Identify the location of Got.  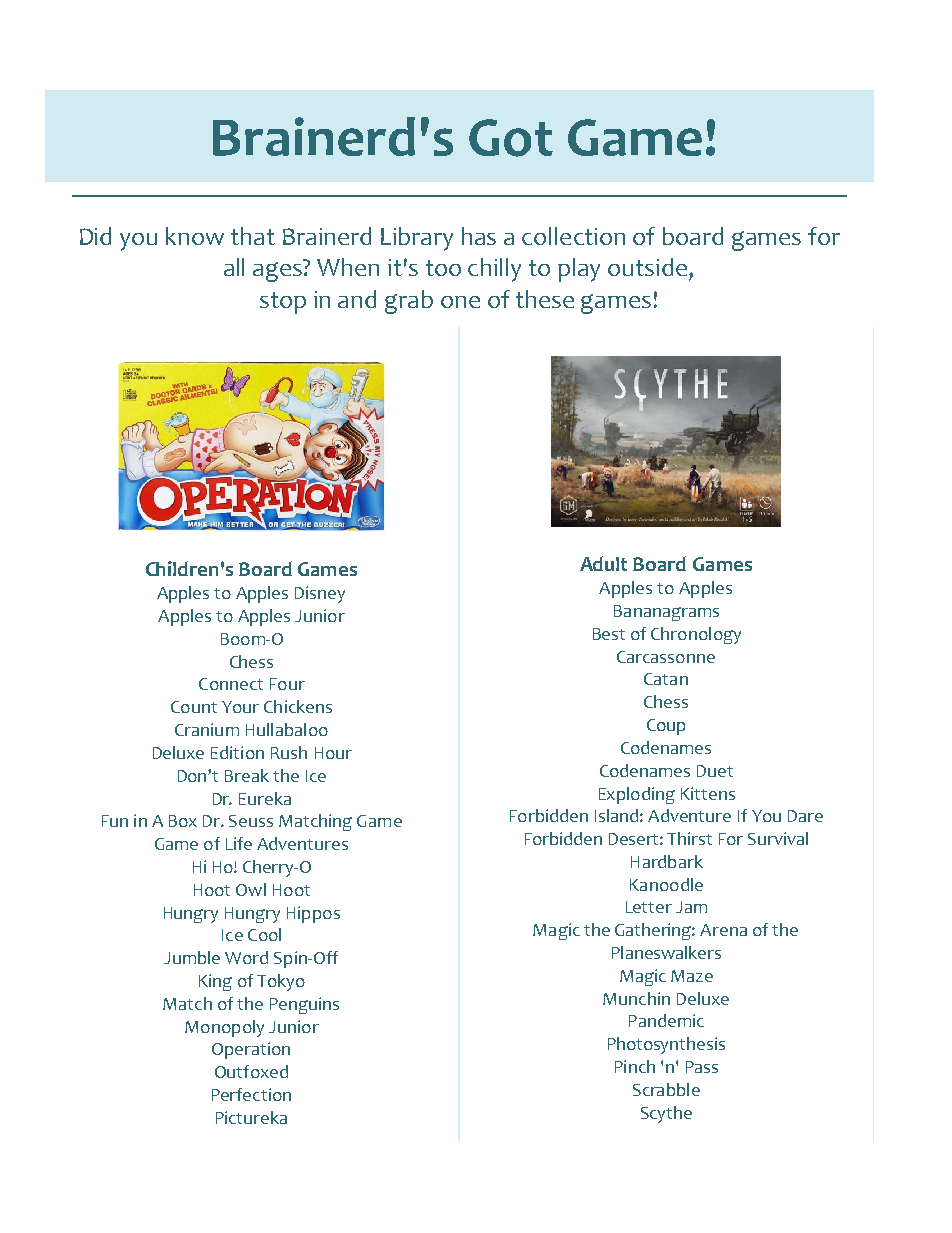
(511, 138).
